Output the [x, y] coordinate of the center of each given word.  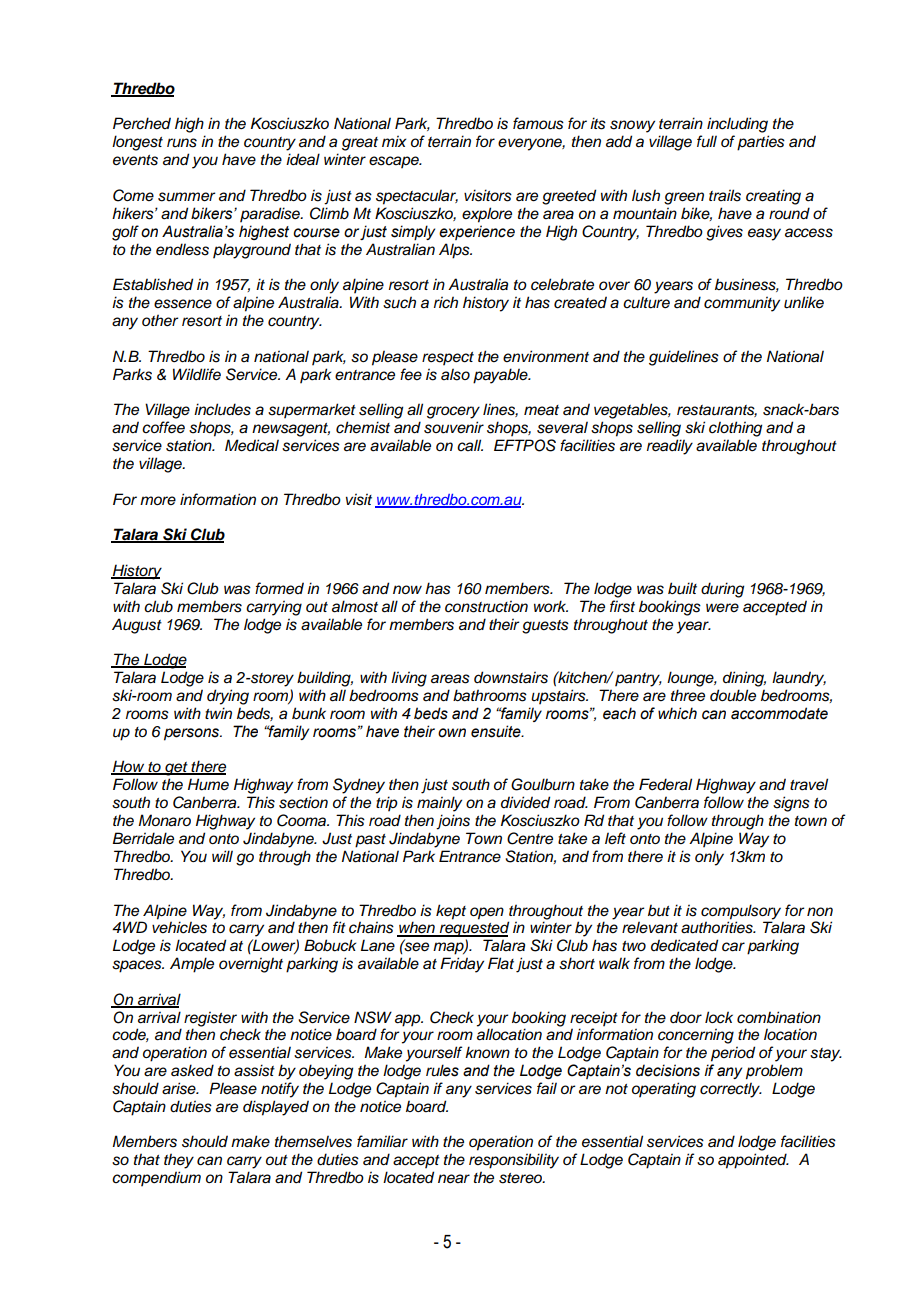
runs [182, 143]
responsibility [514, 1161]
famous [538, 123]
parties [761, 143]
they [179, 1161]
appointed [753, 1161]
